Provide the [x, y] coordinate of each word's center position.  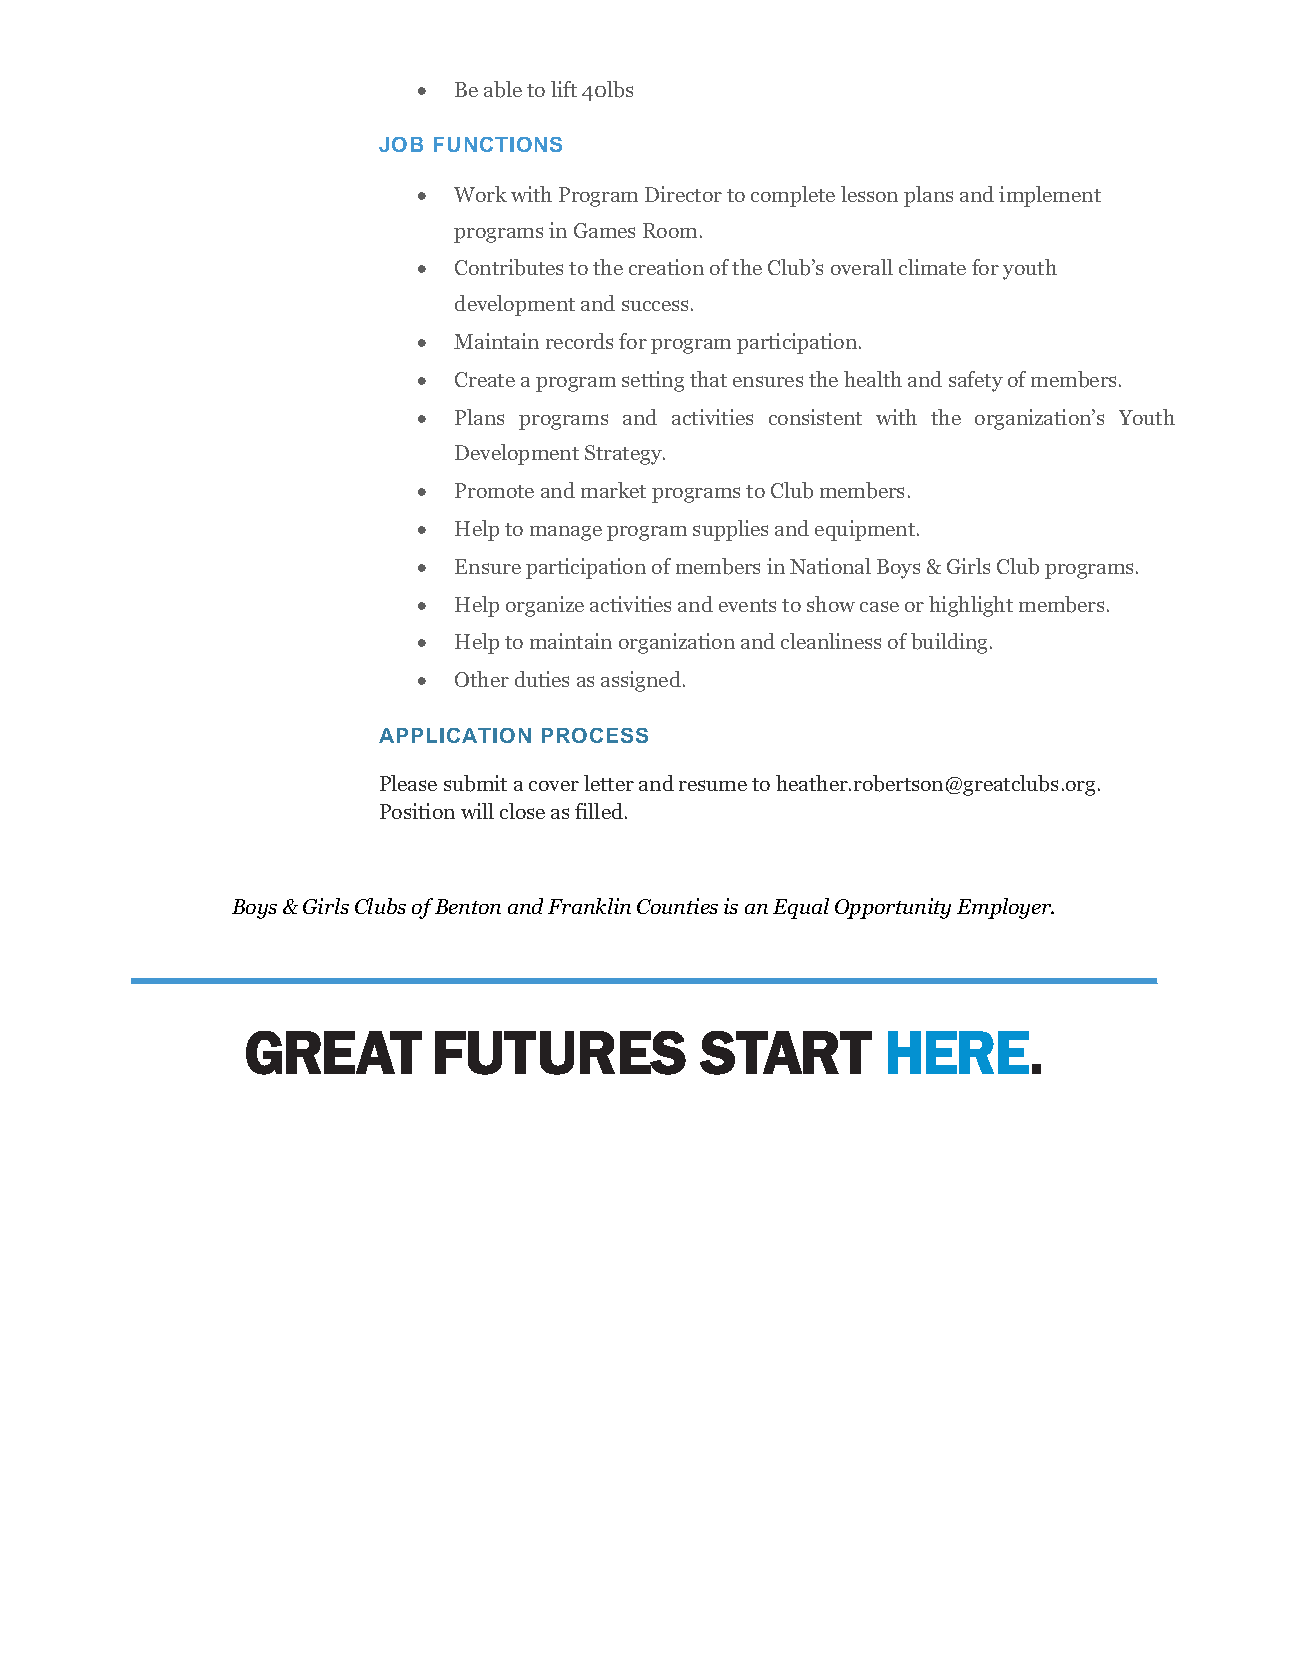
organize [545, 606]
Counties [677, 906]
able [503, 89]
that [708, 379]
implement [1050, 196]
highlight [971, 606]
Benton [468, 906]
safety [976, 381]
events [747, 605]
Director [683, 194]
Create [485, 379]
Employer [1005, 908]
